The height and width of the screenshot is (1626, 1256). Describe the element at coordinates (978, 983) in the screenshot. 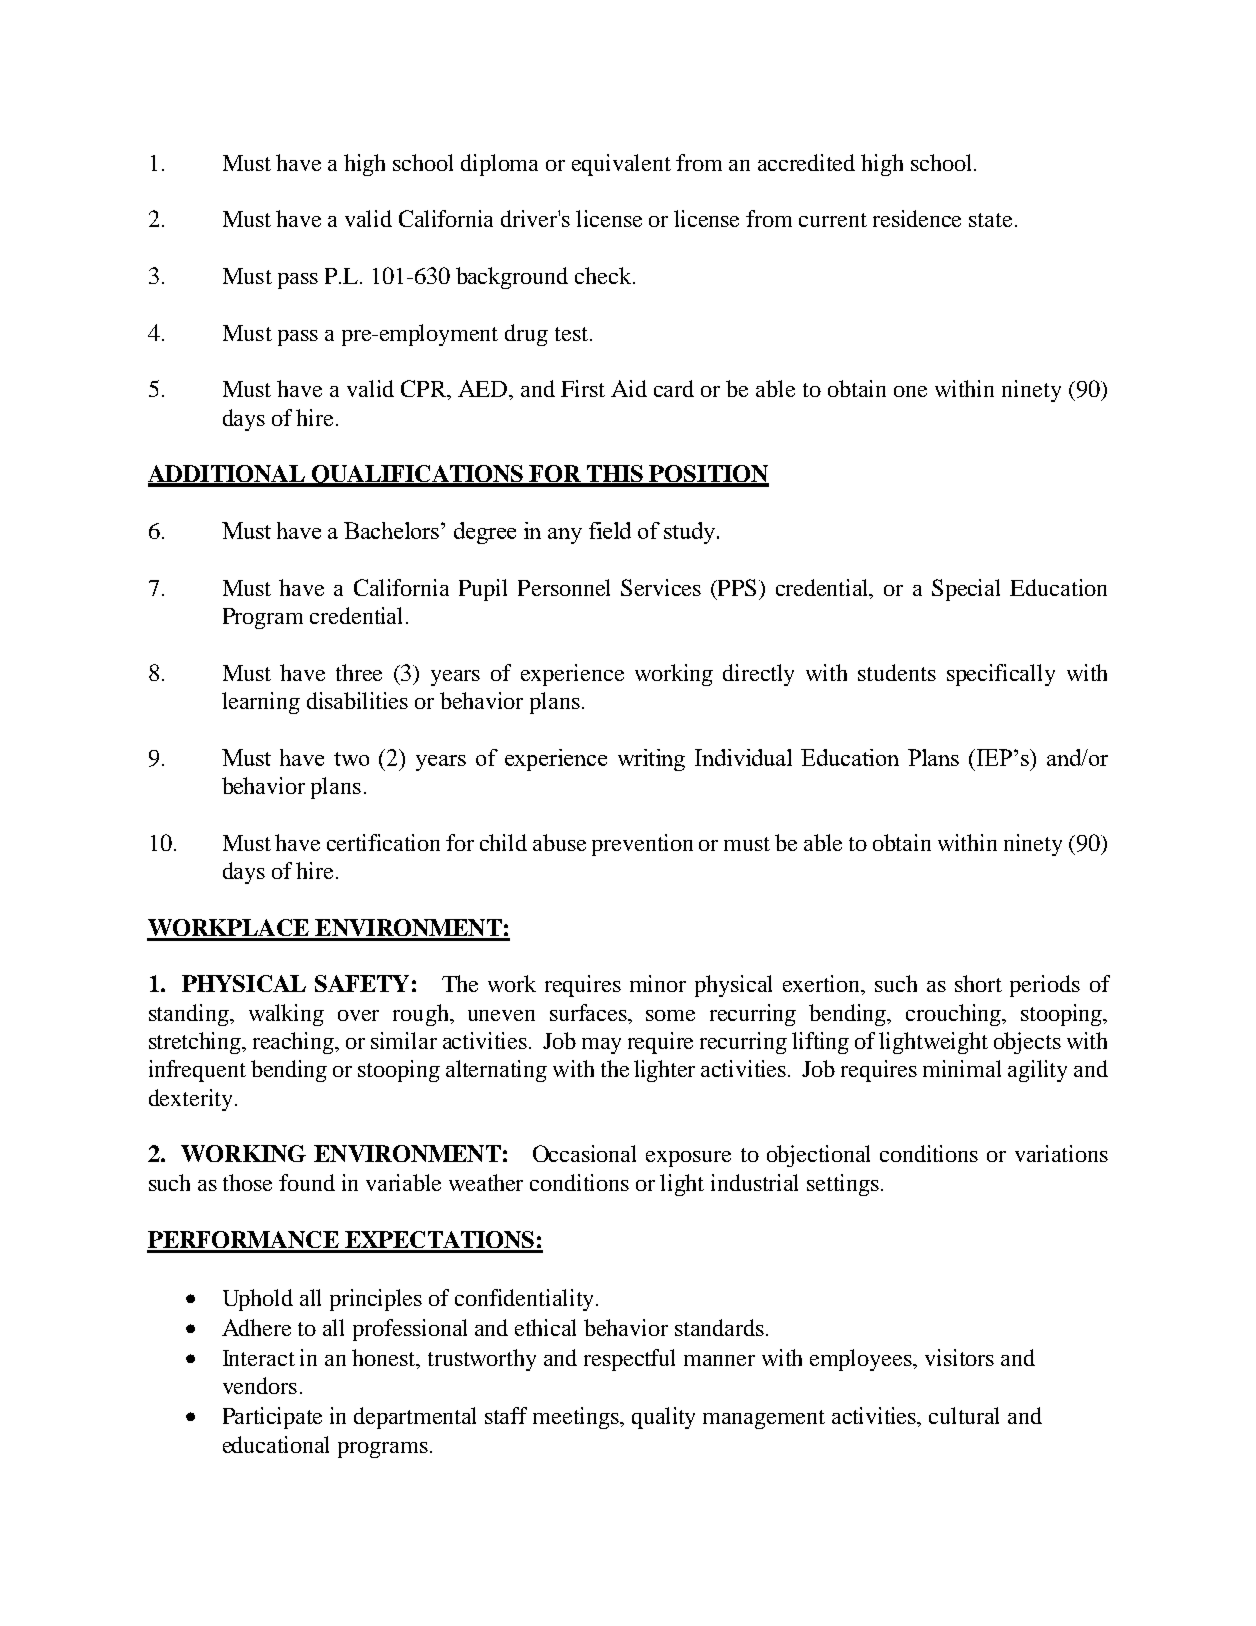

I see `short` at that location.
